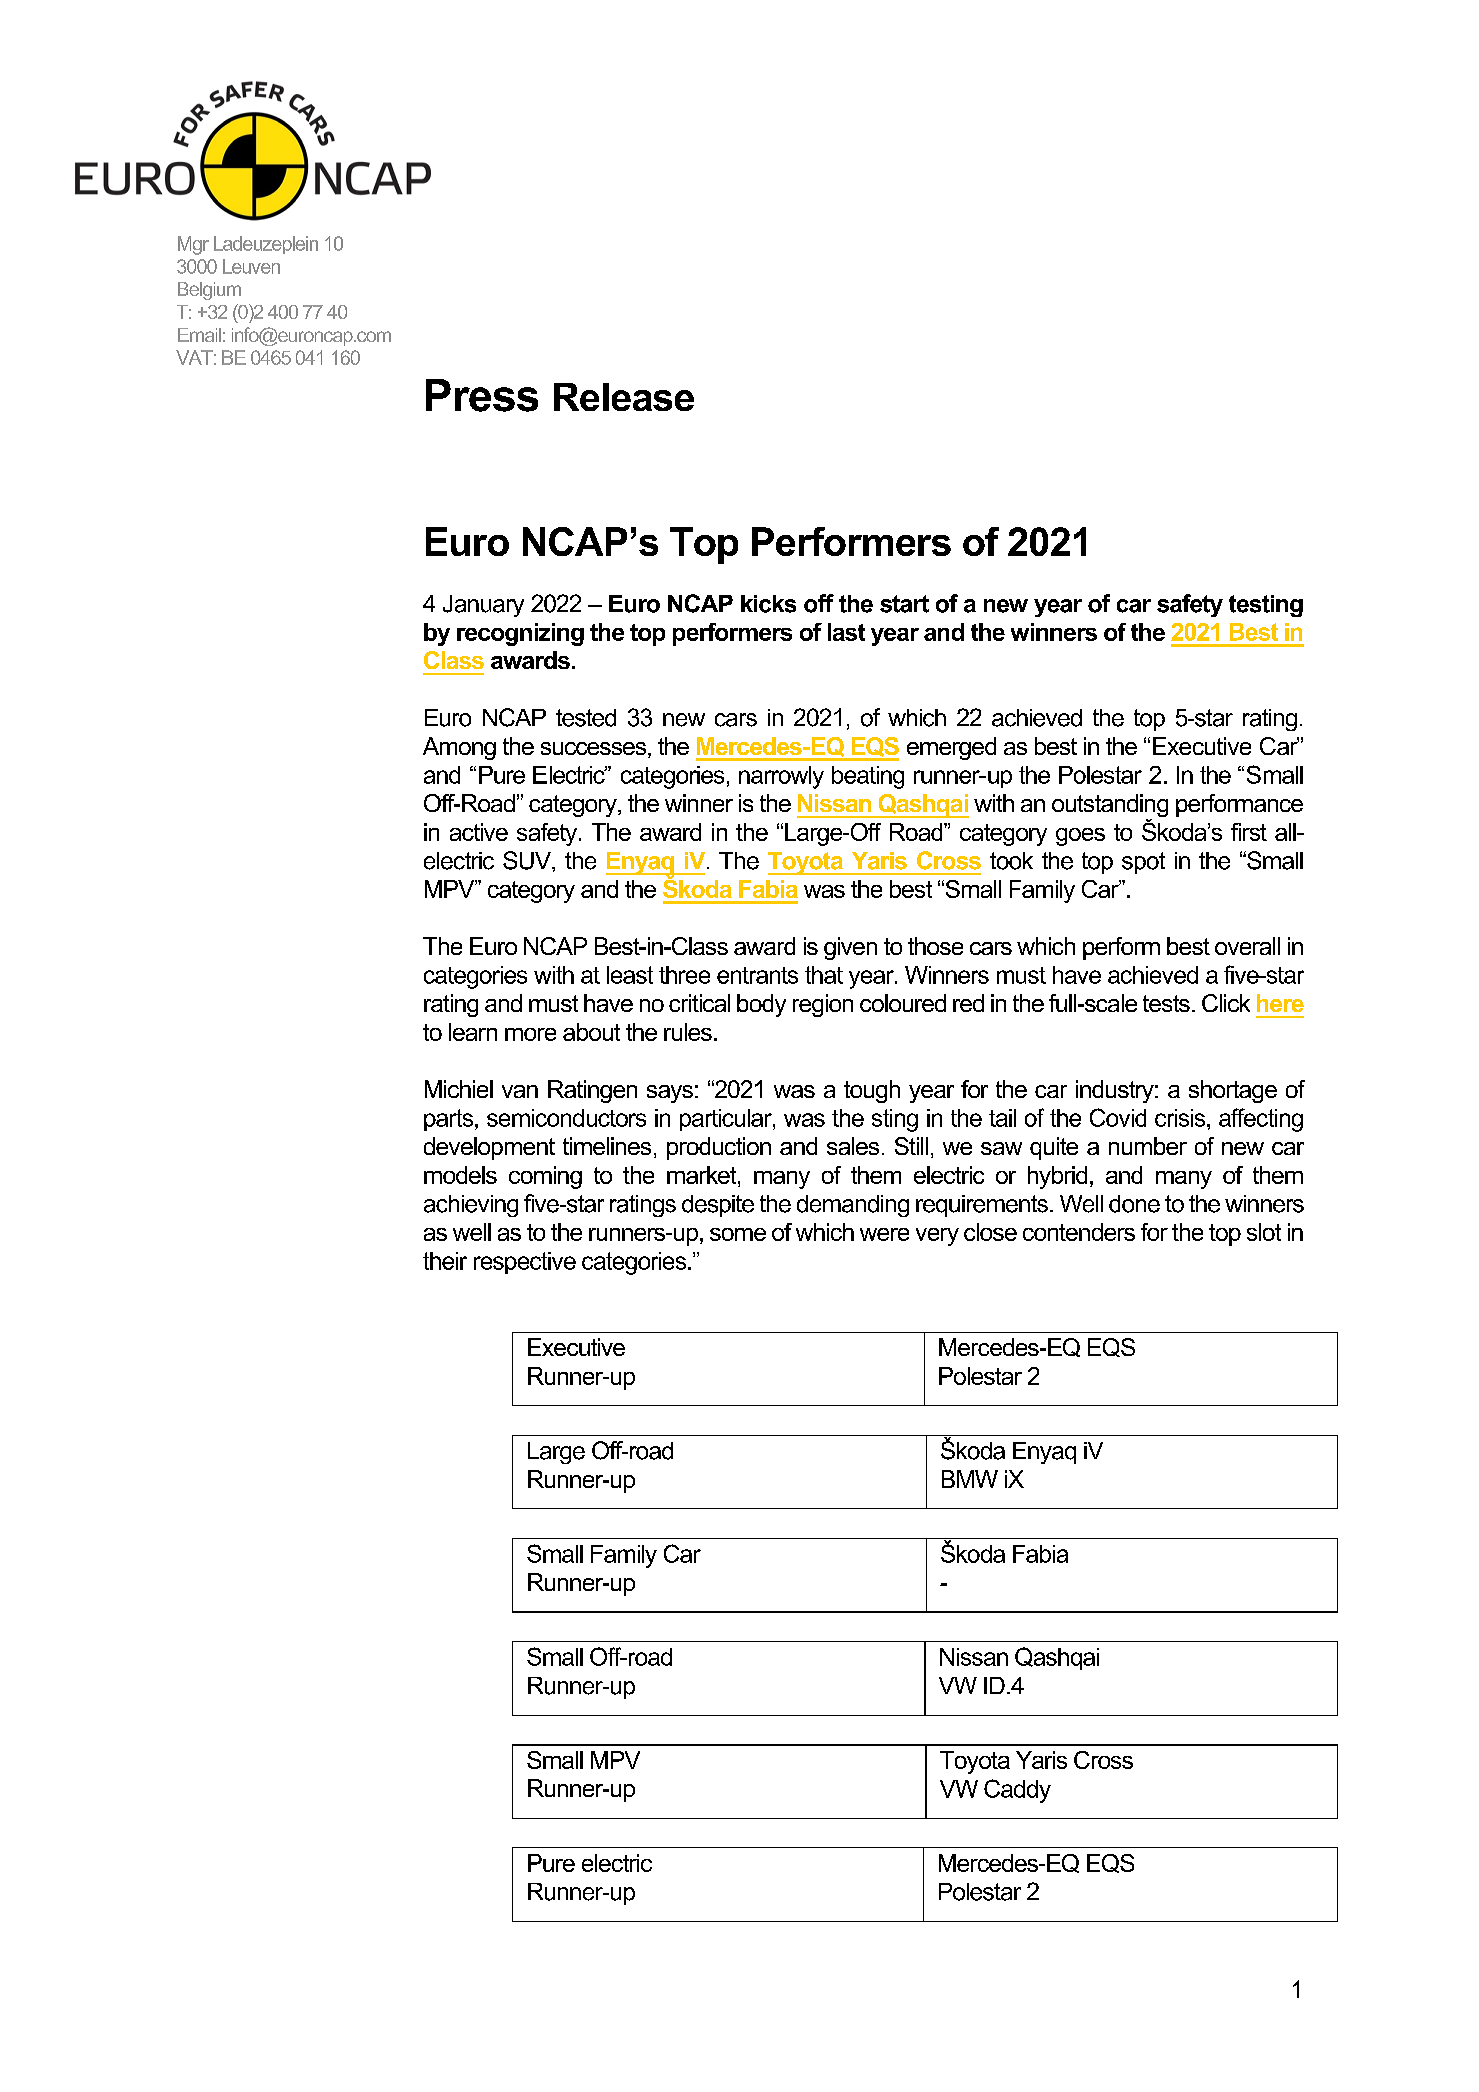 Image resolution: width=1479 pixels, height=2092 pixels. I want to click on kicks, so click(768, 604).
